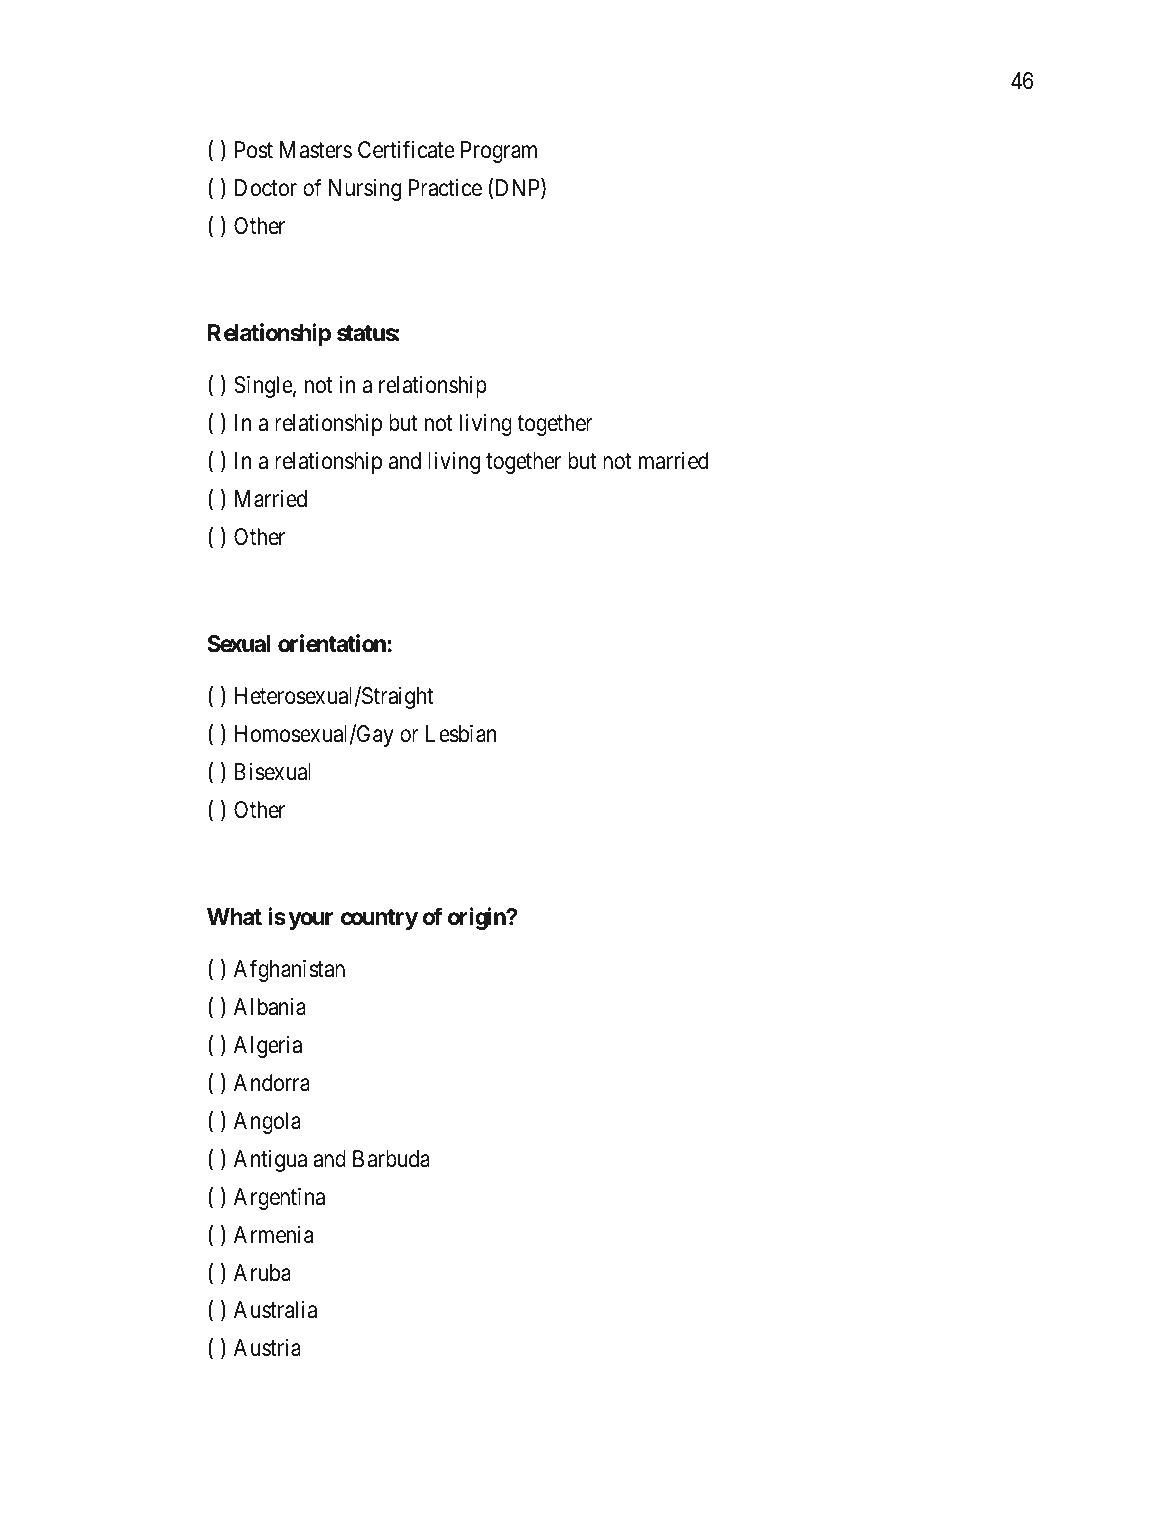  Describe the element at coordinates (275, 1310) in the screenshot. I see `Australia` at that location.
